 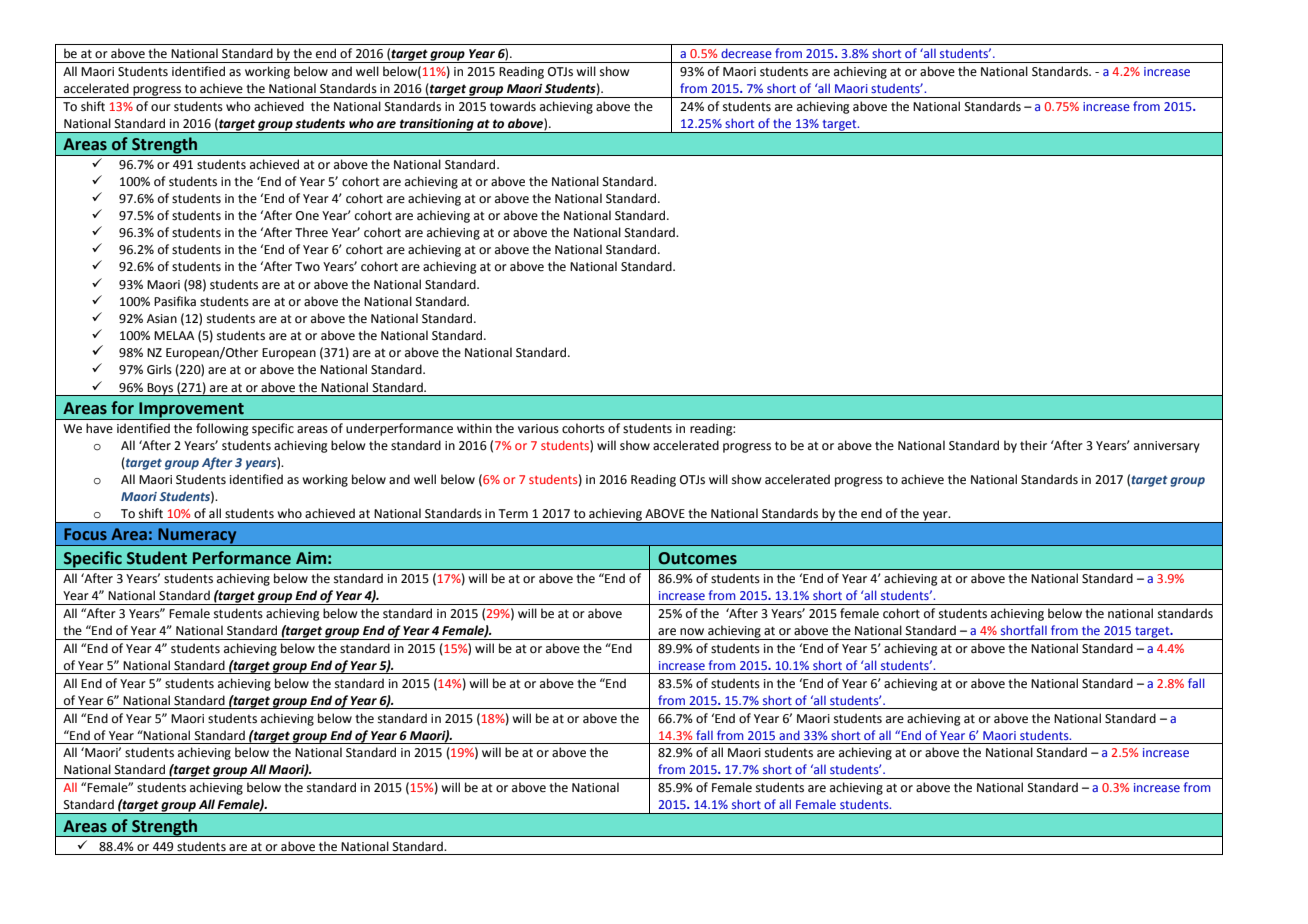 What do you see at coordinates (513, 514) in the screenshot?
I see `Term` at bounding box center [513, 514].
